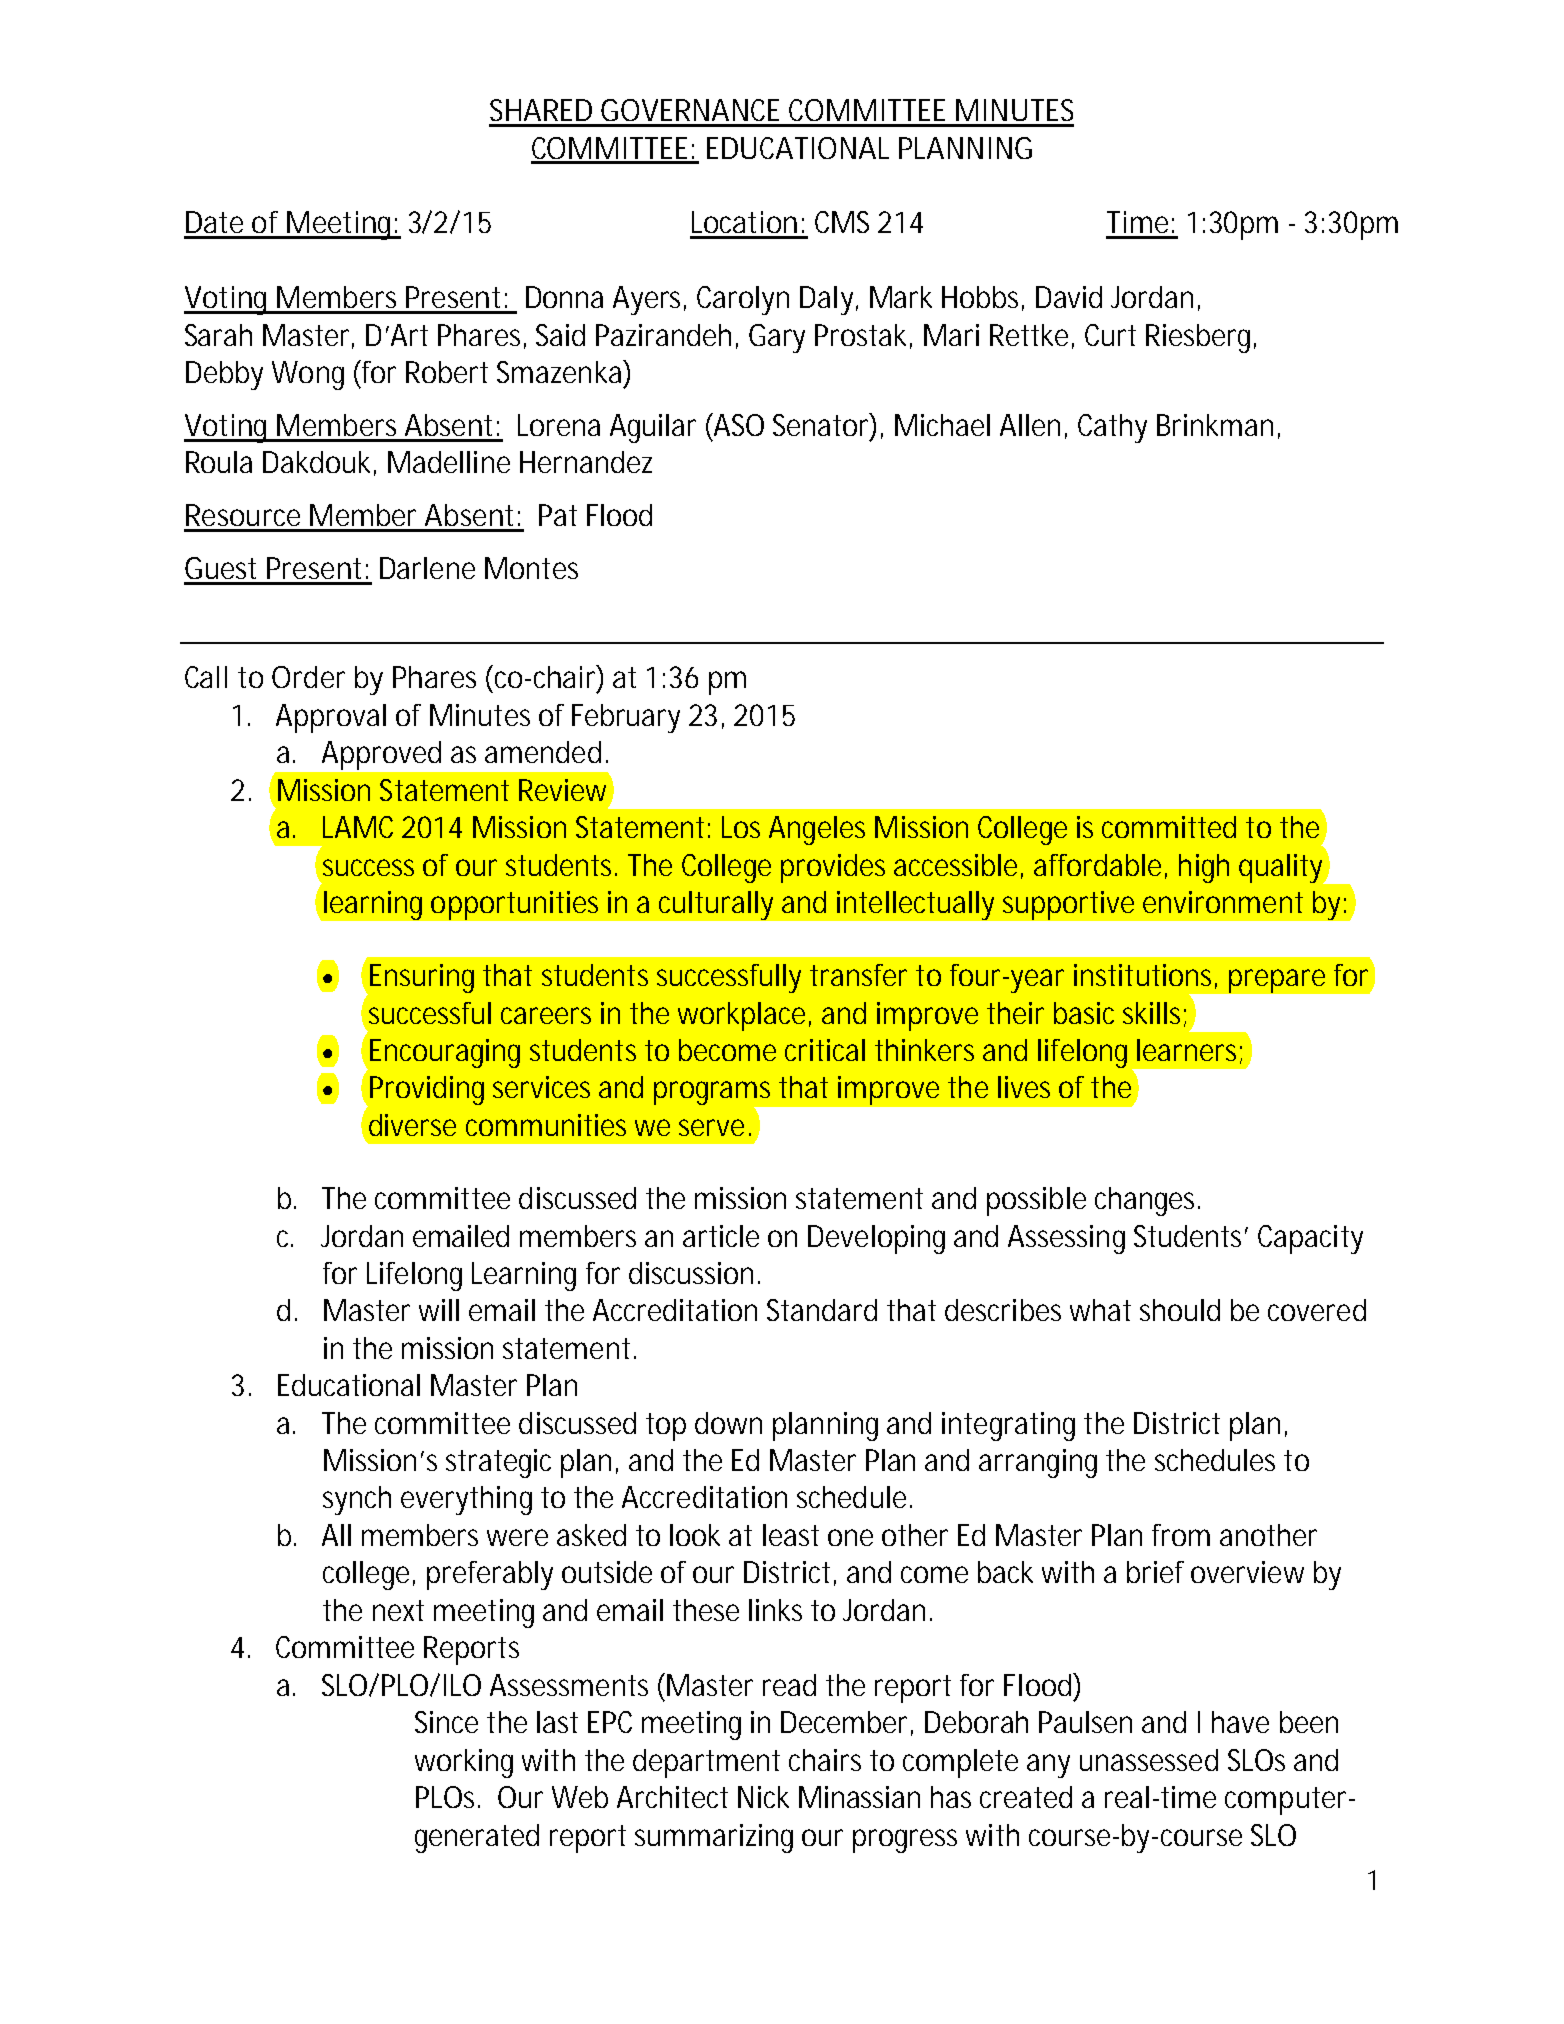  What do you see at coordinates (626, 718) in the image?
I see `February` at bounding box center [626, 718].
